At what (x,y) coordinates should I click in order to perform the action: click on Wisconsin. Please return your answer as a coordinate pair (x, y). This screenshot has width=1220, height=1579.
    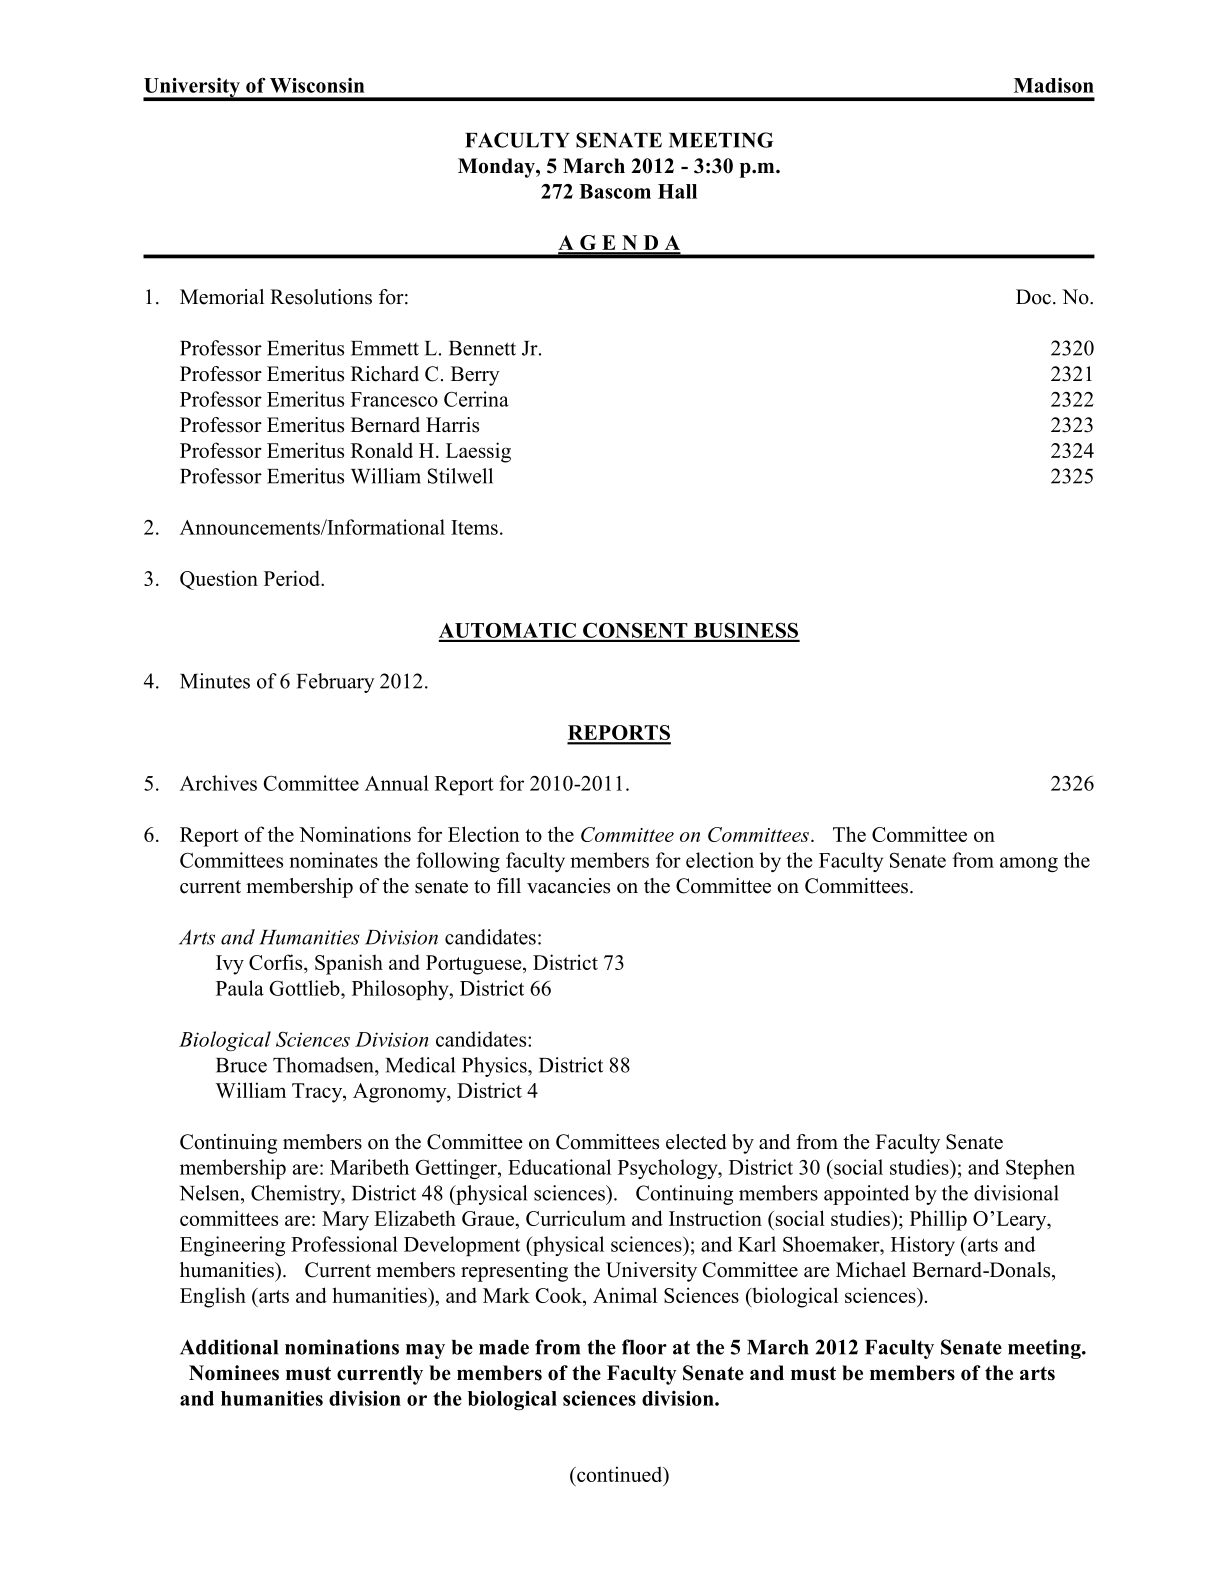
    Looking at the image, I should click on (317, 85).
